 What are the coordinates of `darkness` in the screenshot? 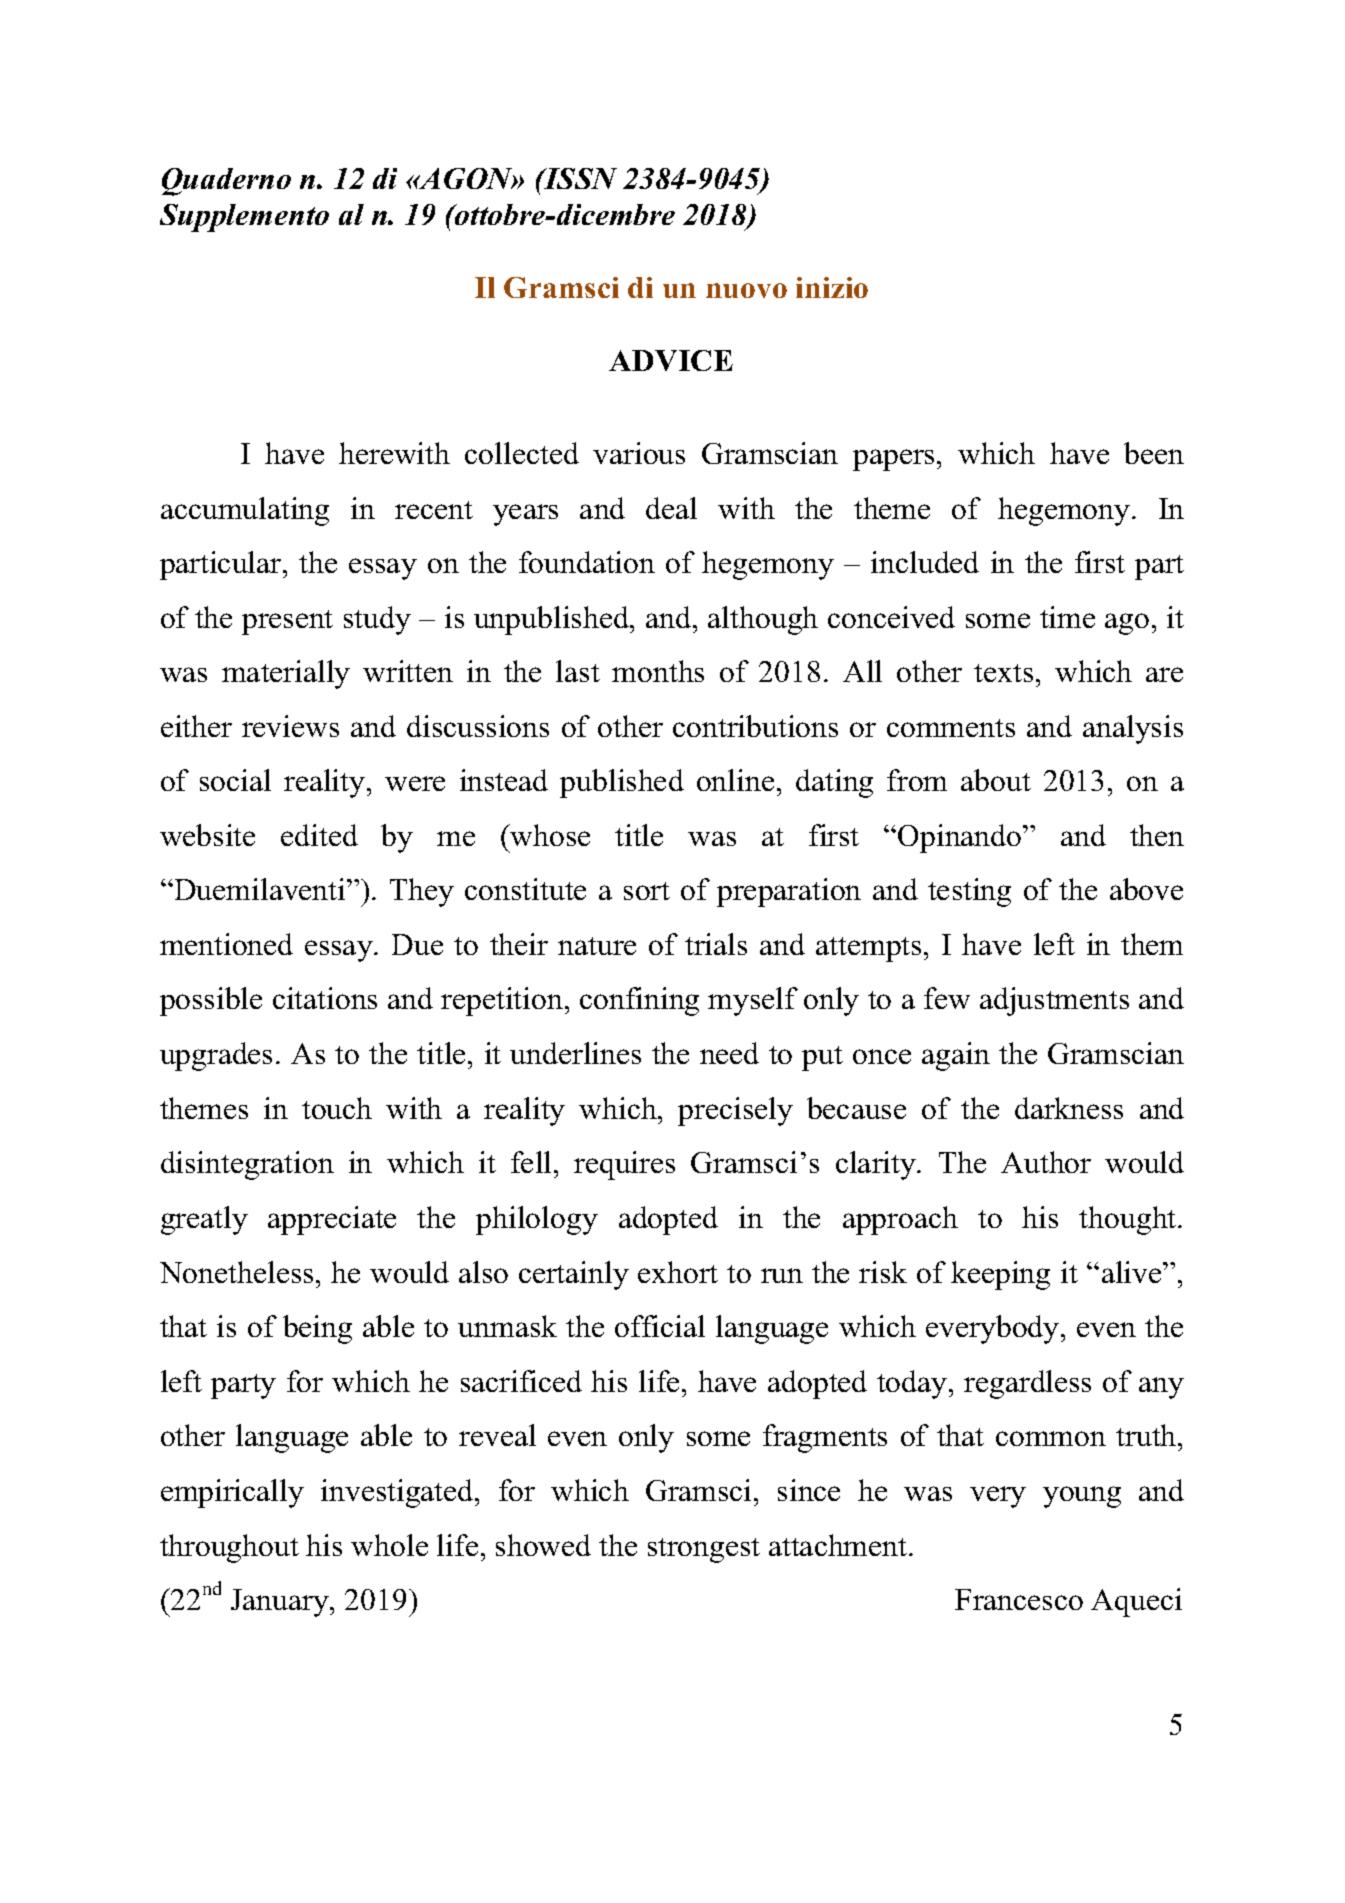 It's located at (1069, 1108).
